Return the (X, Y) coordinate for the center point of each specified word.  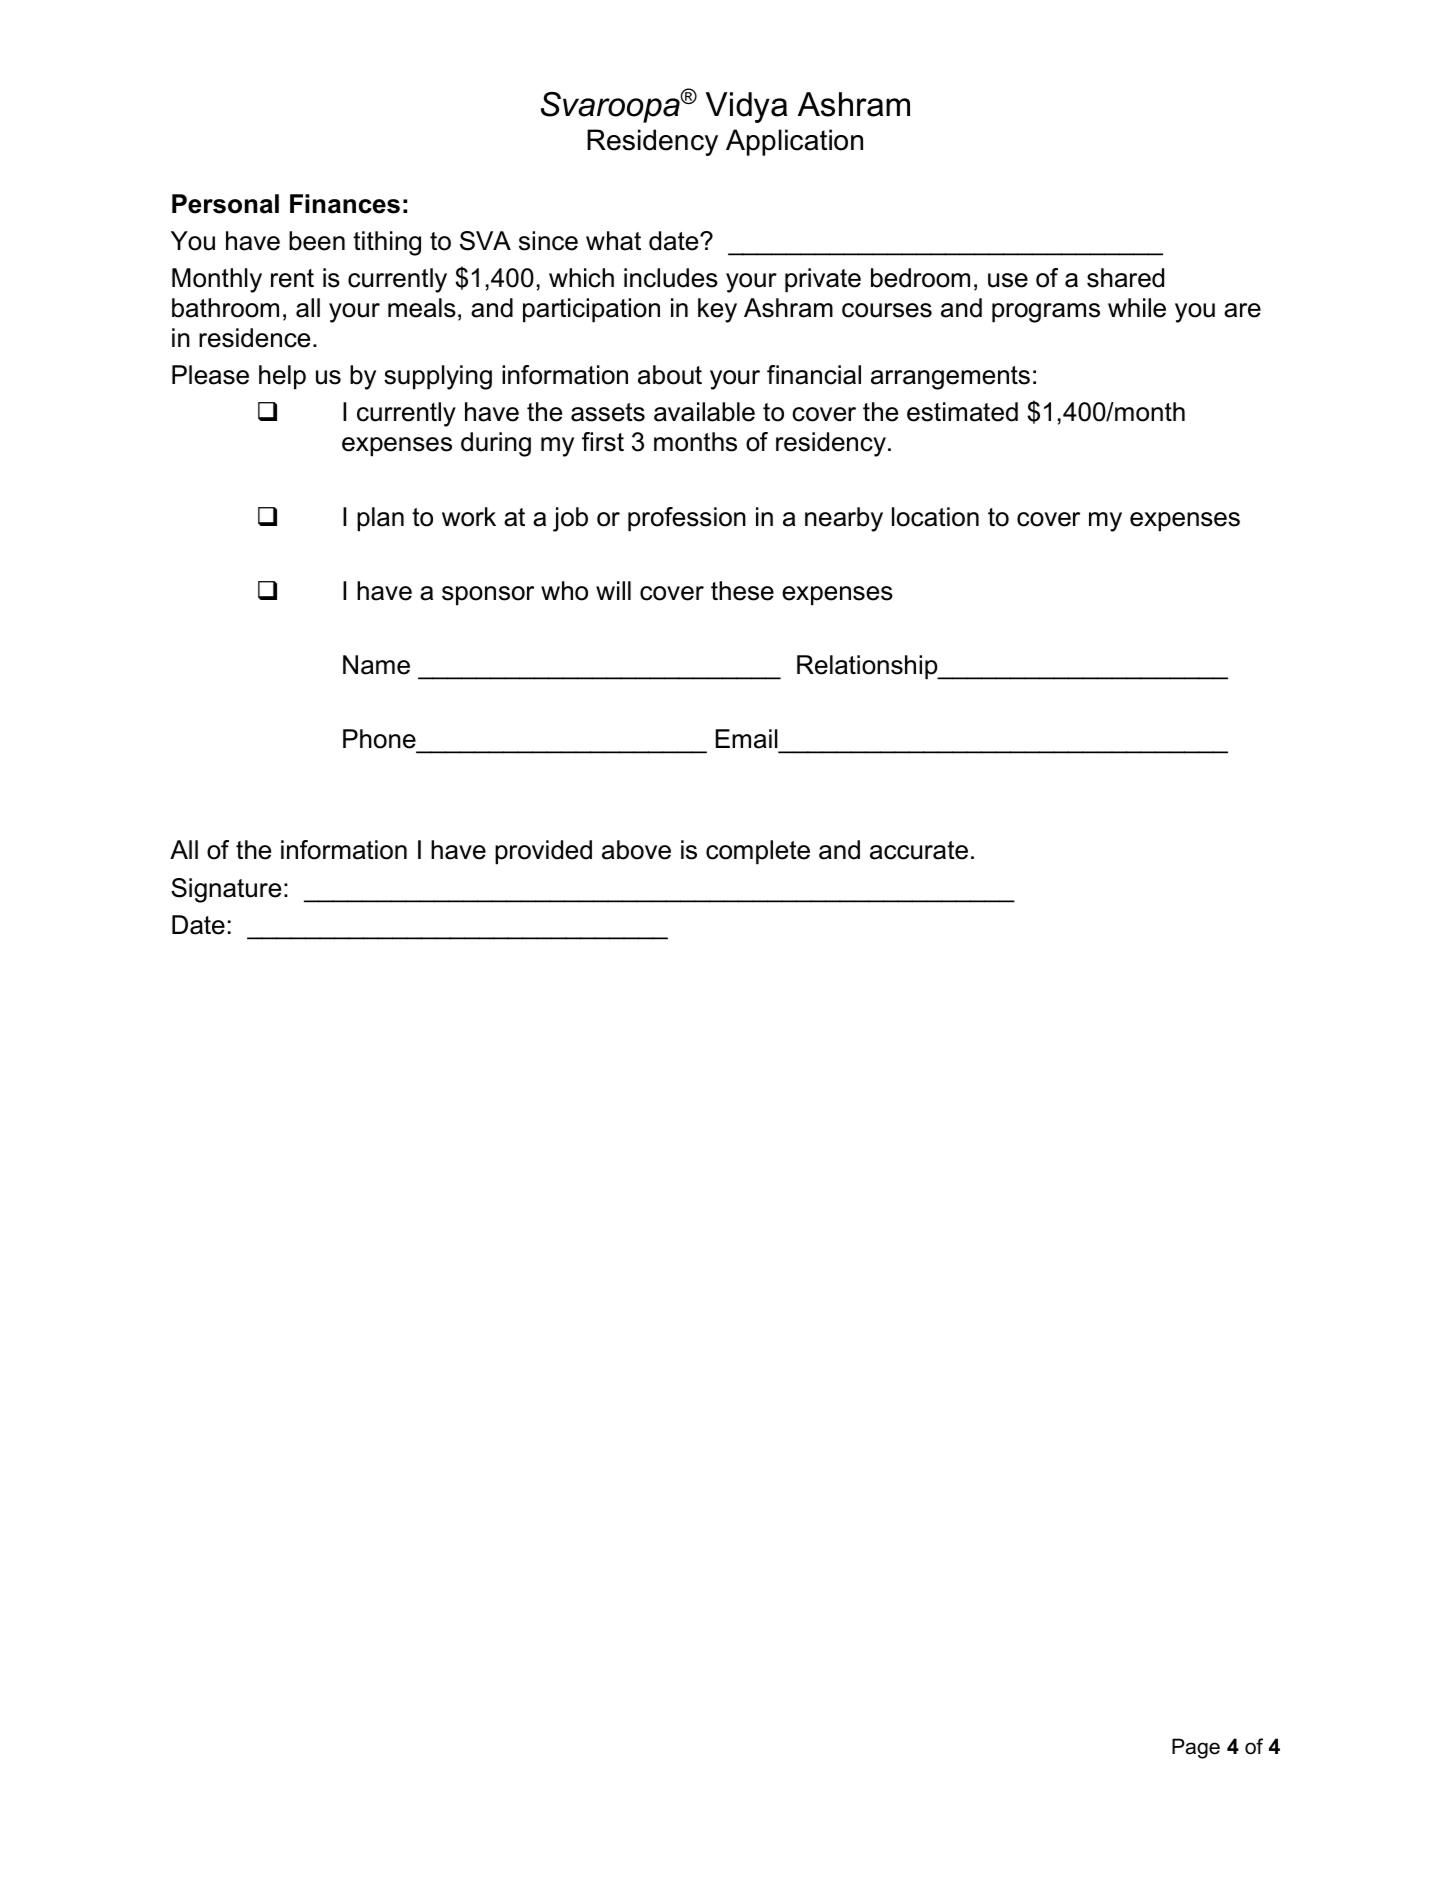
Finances (345, 204)
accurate (919, 850)
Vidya (746, 107)
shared (1125, 278)
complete (758, 852)
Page (1196, 1748)
